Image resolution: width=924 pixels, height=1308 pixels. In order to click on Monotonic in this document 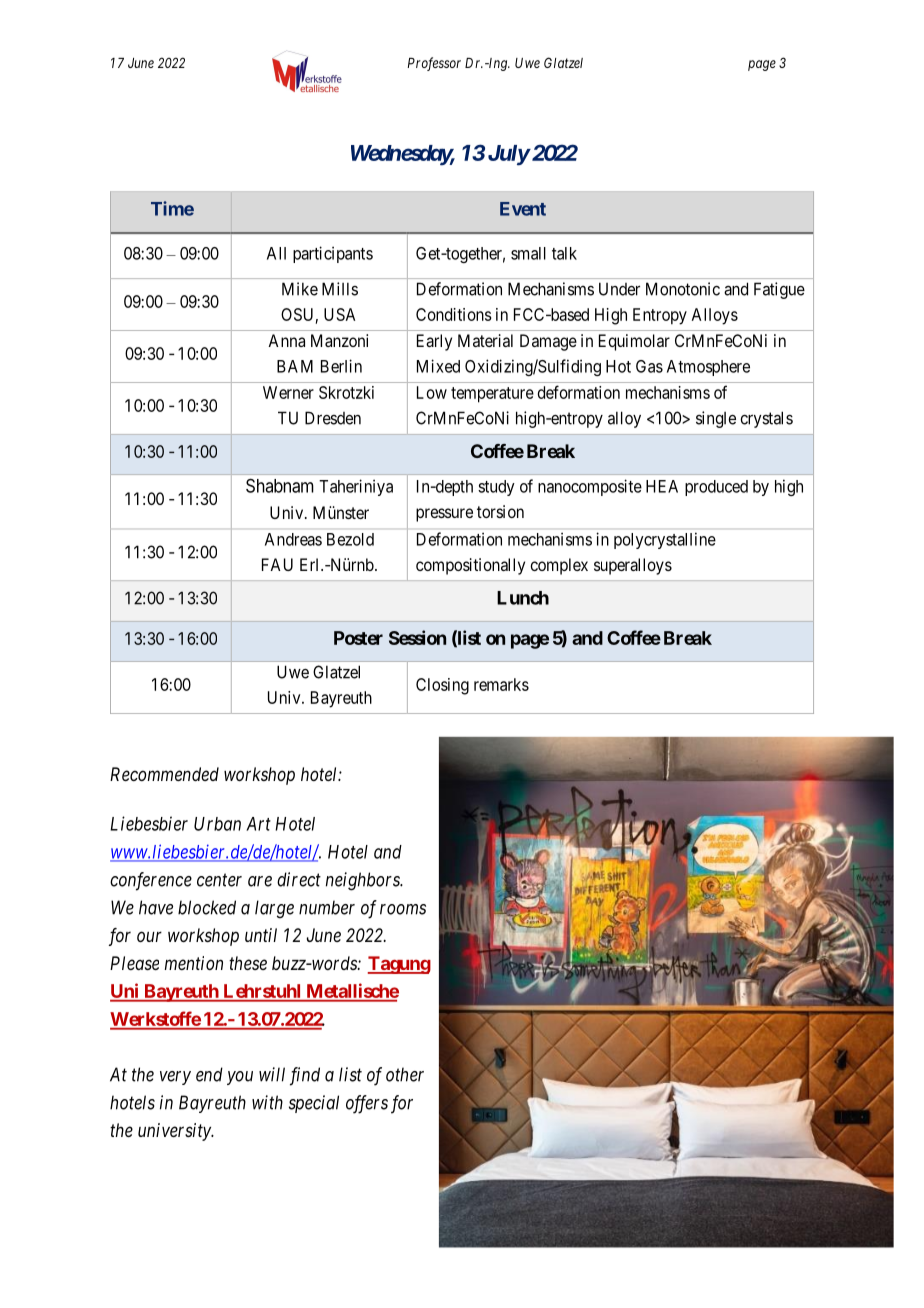, I will do `click(683, 289)`.
